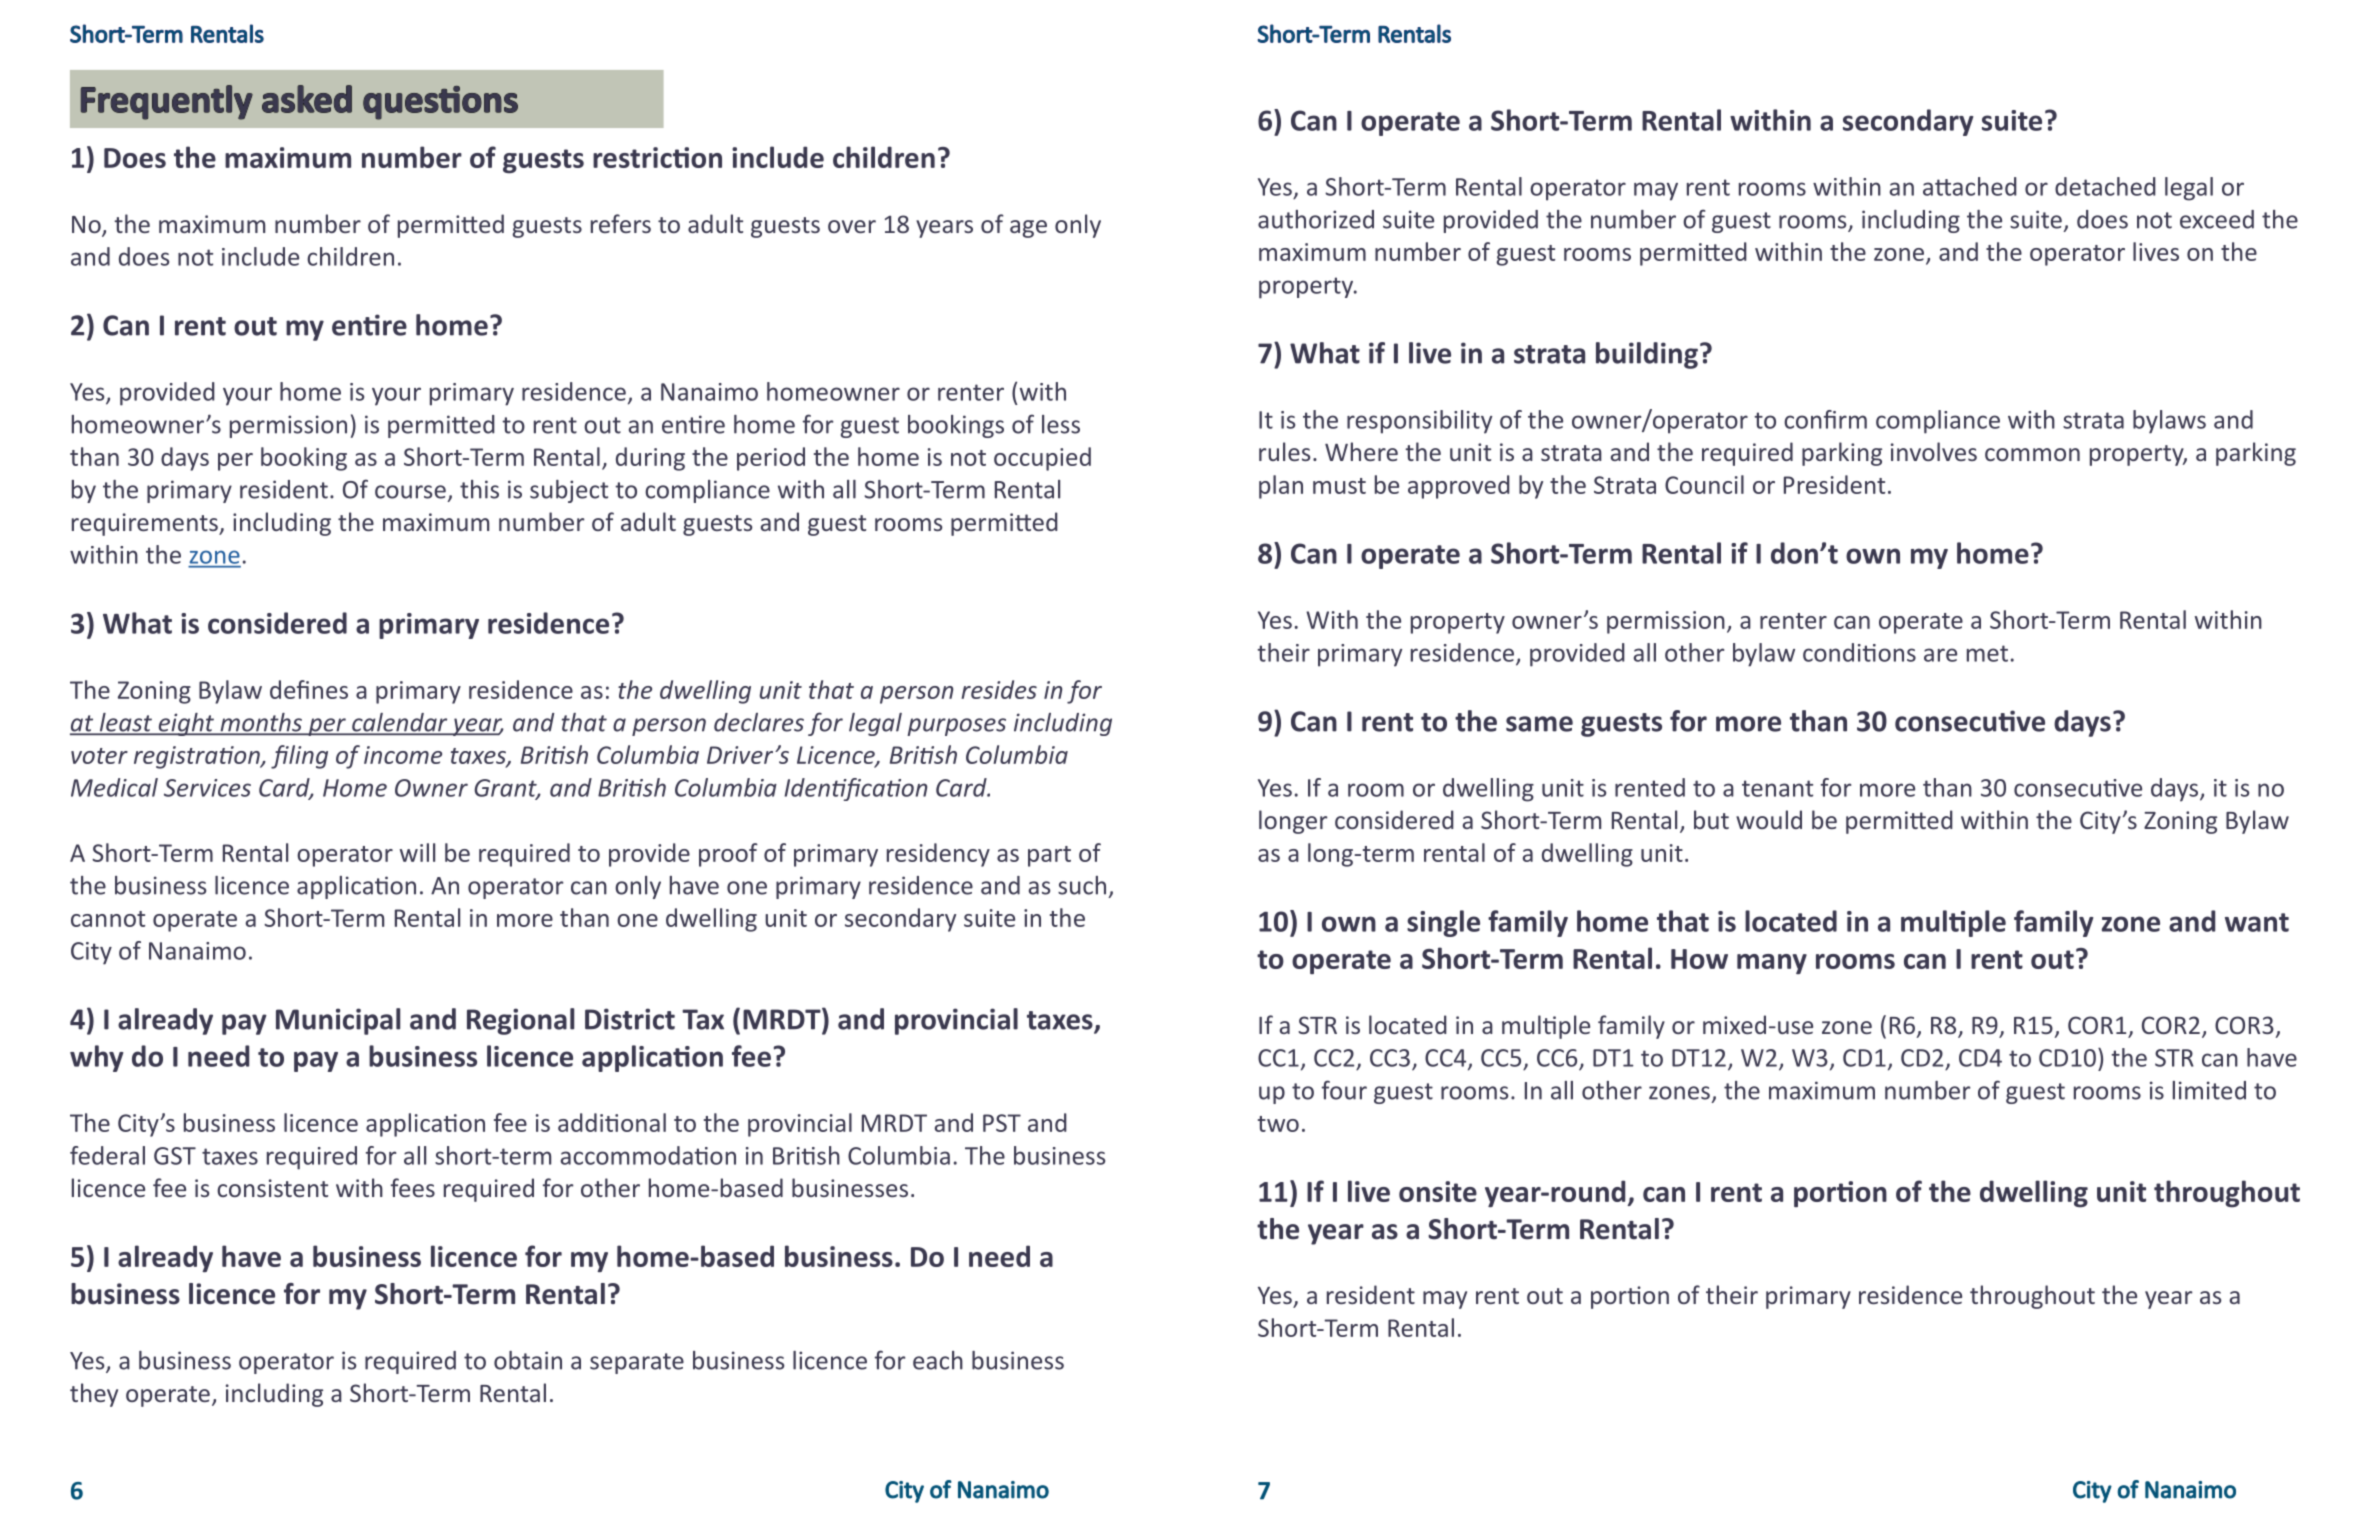 The image size is (2375, 1537). I want to click on GST, so click(175, 1156).
